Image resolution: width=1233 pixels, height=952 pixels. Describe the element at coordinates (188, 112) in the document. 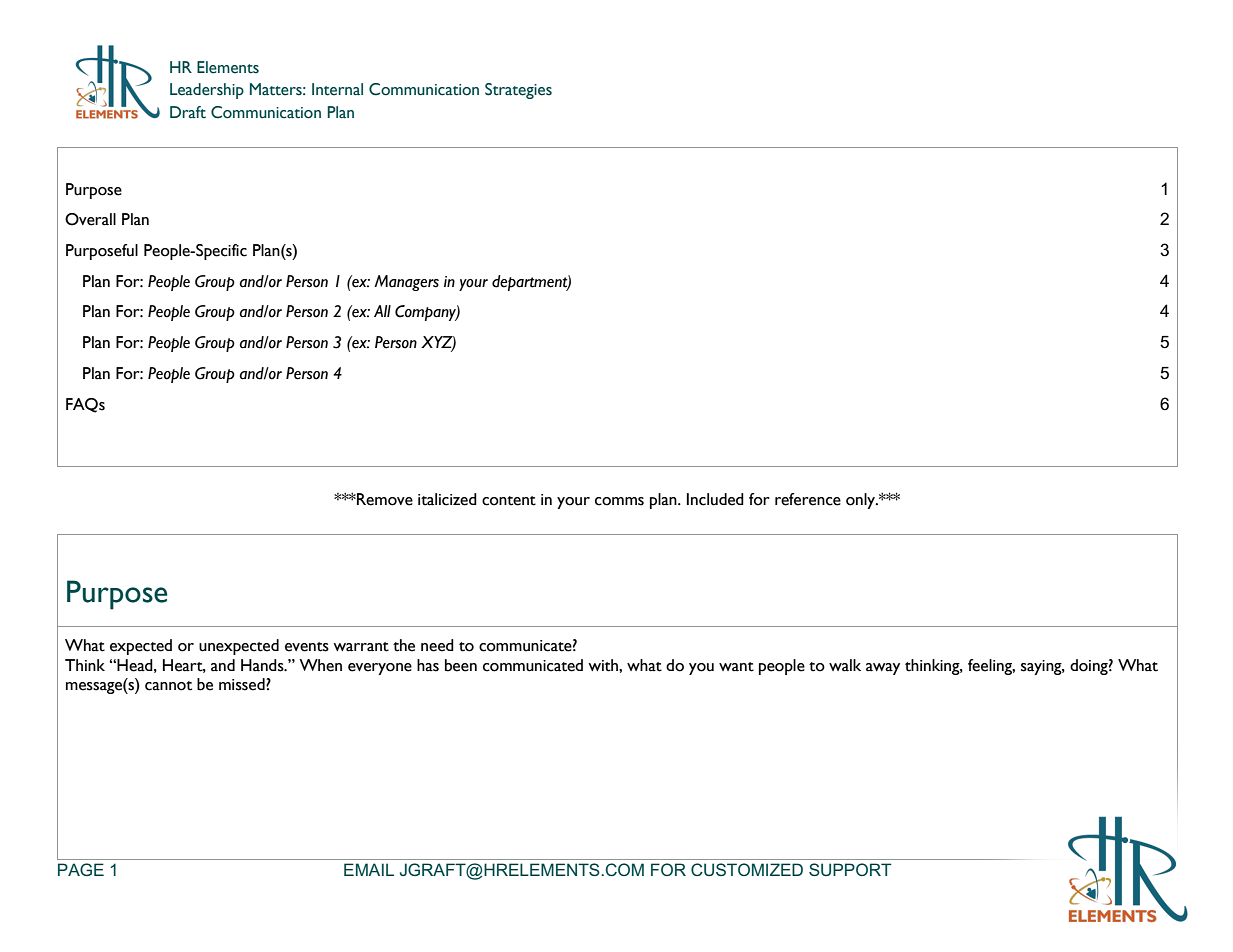

I see `Draft` at that location.
